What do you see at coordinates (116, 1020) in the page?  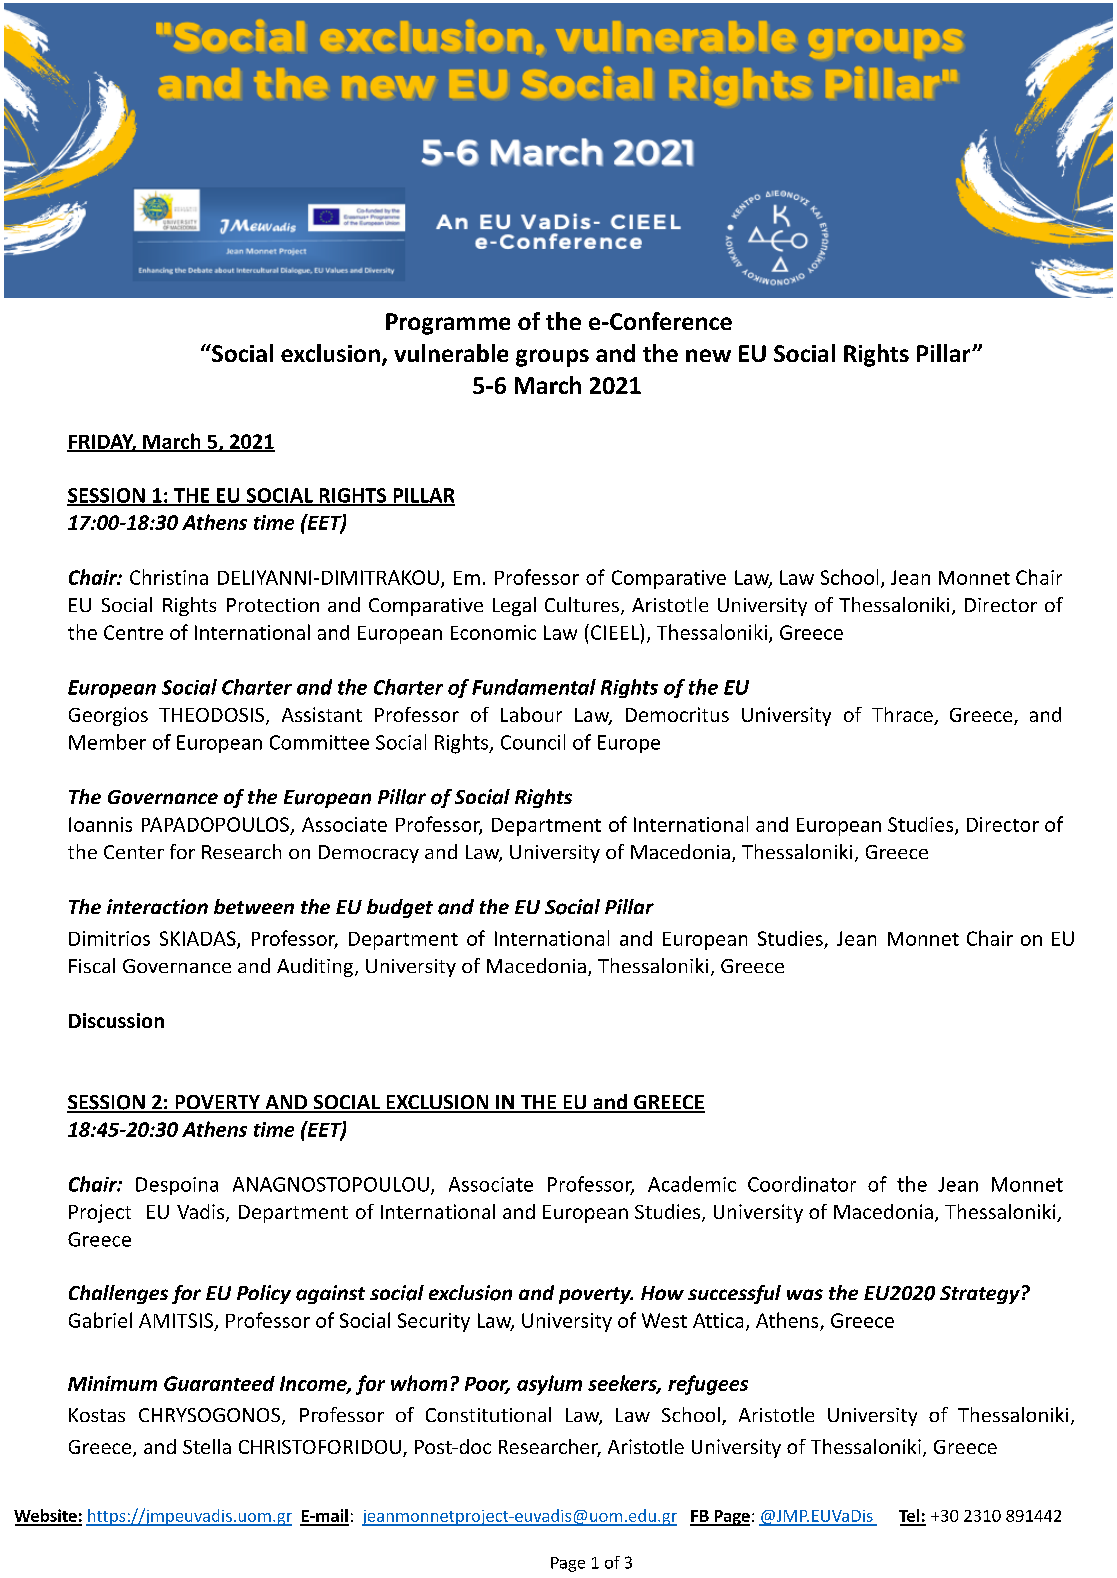 I see `Discussion` at bounding box center [116, 1020].
